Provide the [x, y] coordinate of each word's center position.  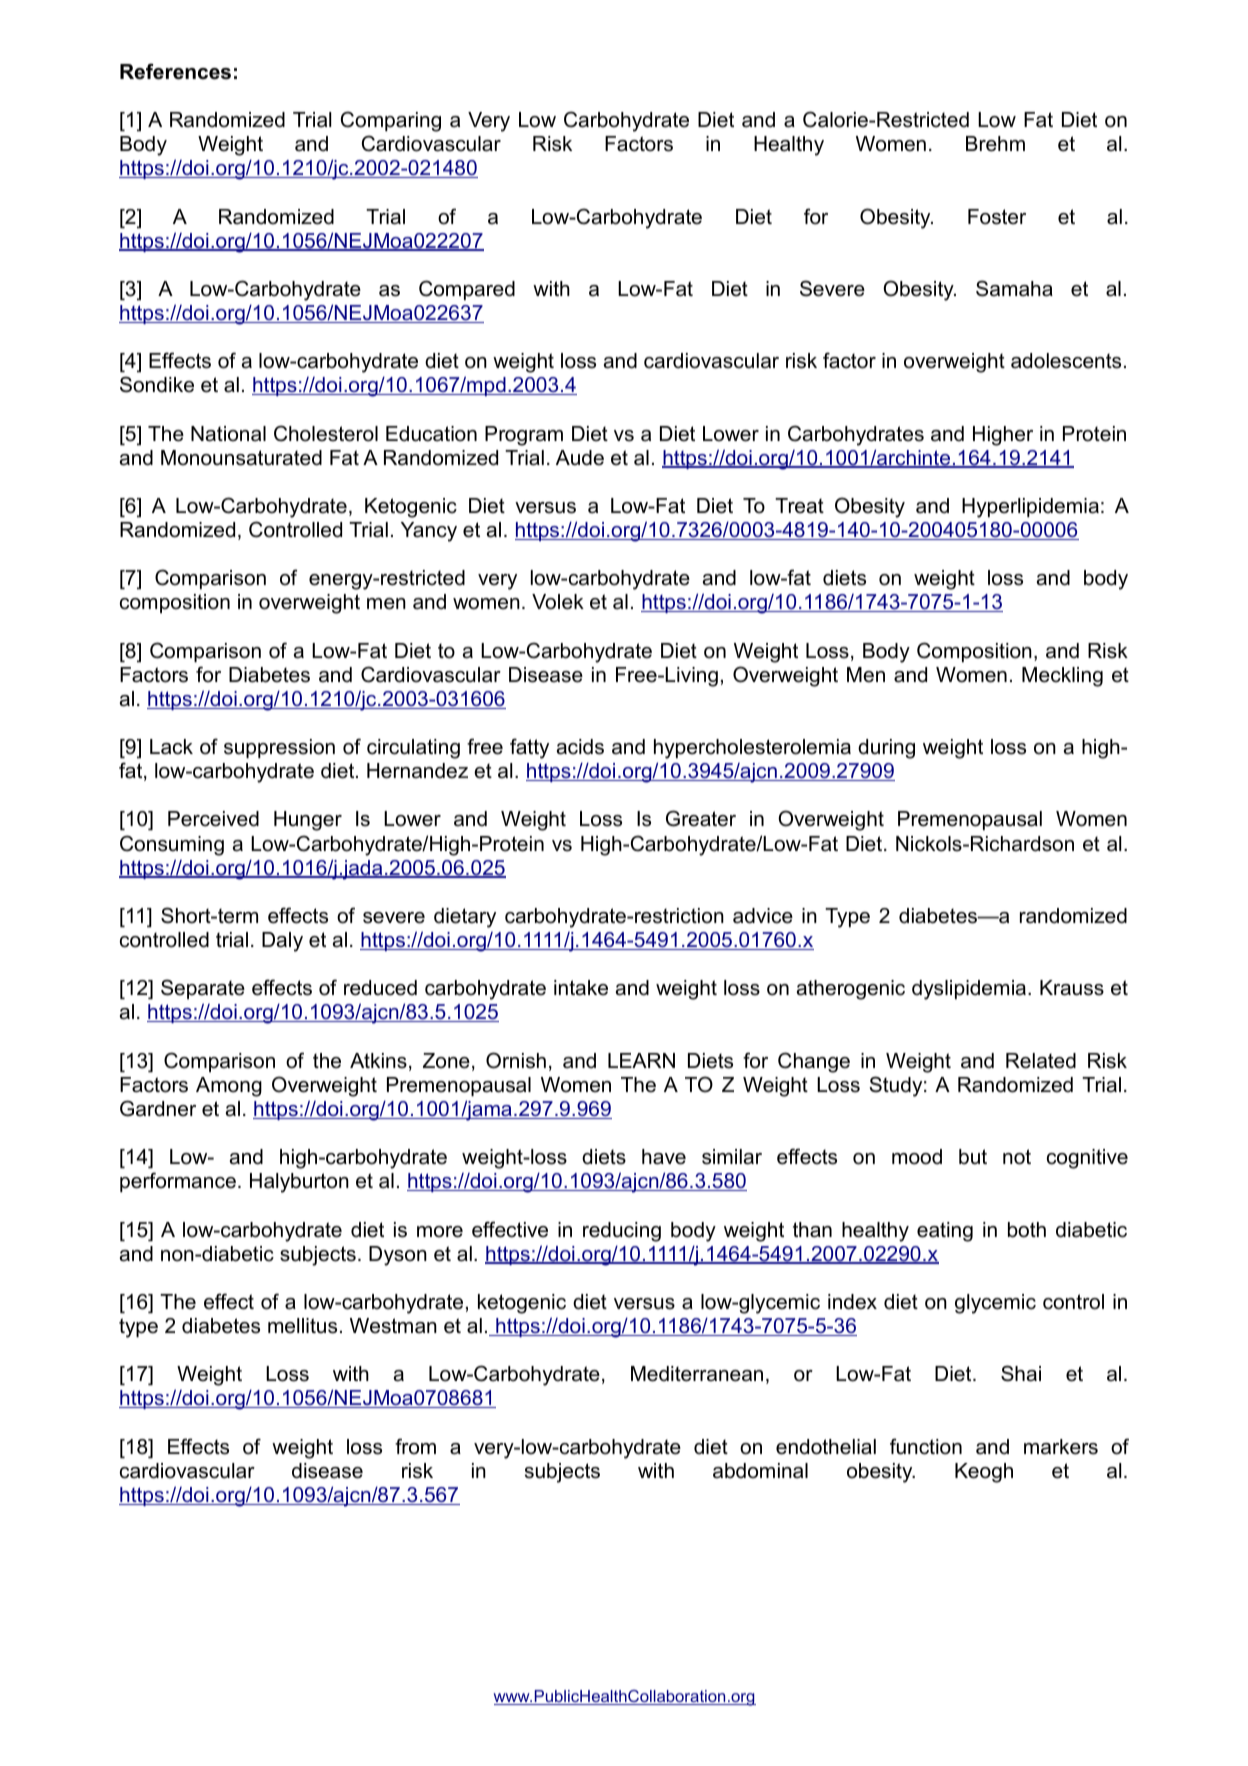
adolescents [1066, 361]
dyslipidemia [969, 990]
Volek [558, 602]
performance [178, 1182]
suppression [279, 748]
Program [524, 436]
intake [581, 988]
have [664, 1157]
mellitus [302, 1326]
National [228, 434]
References [175, 71]
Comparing [391, 121]
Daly [282, 942]
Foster [997, 217]
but [973, 1157]
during [886, 749]
